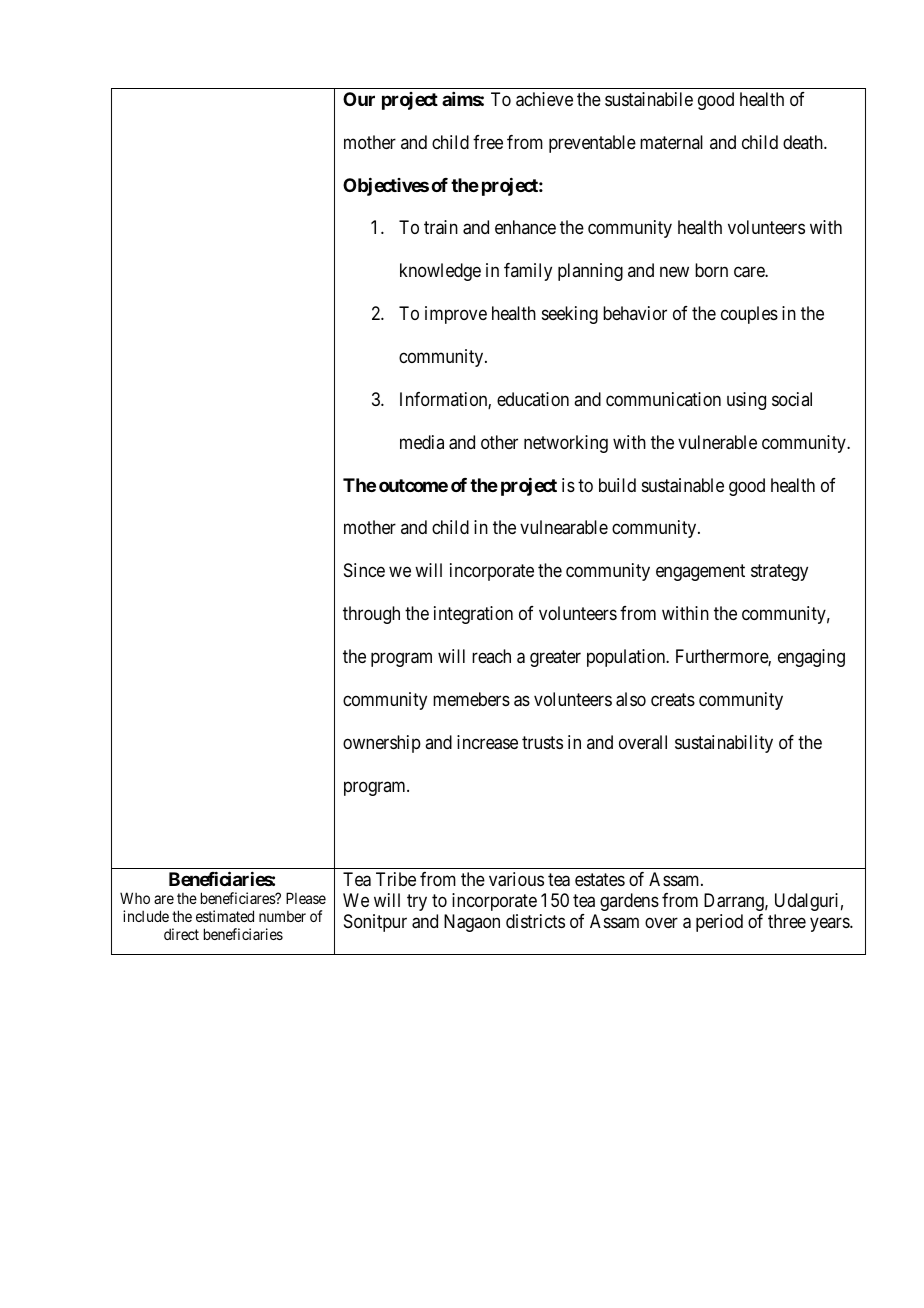 The image size is (924, 1308). Describe the element at coordinates (225, 916) in the image. I see `estimated` at that location.
